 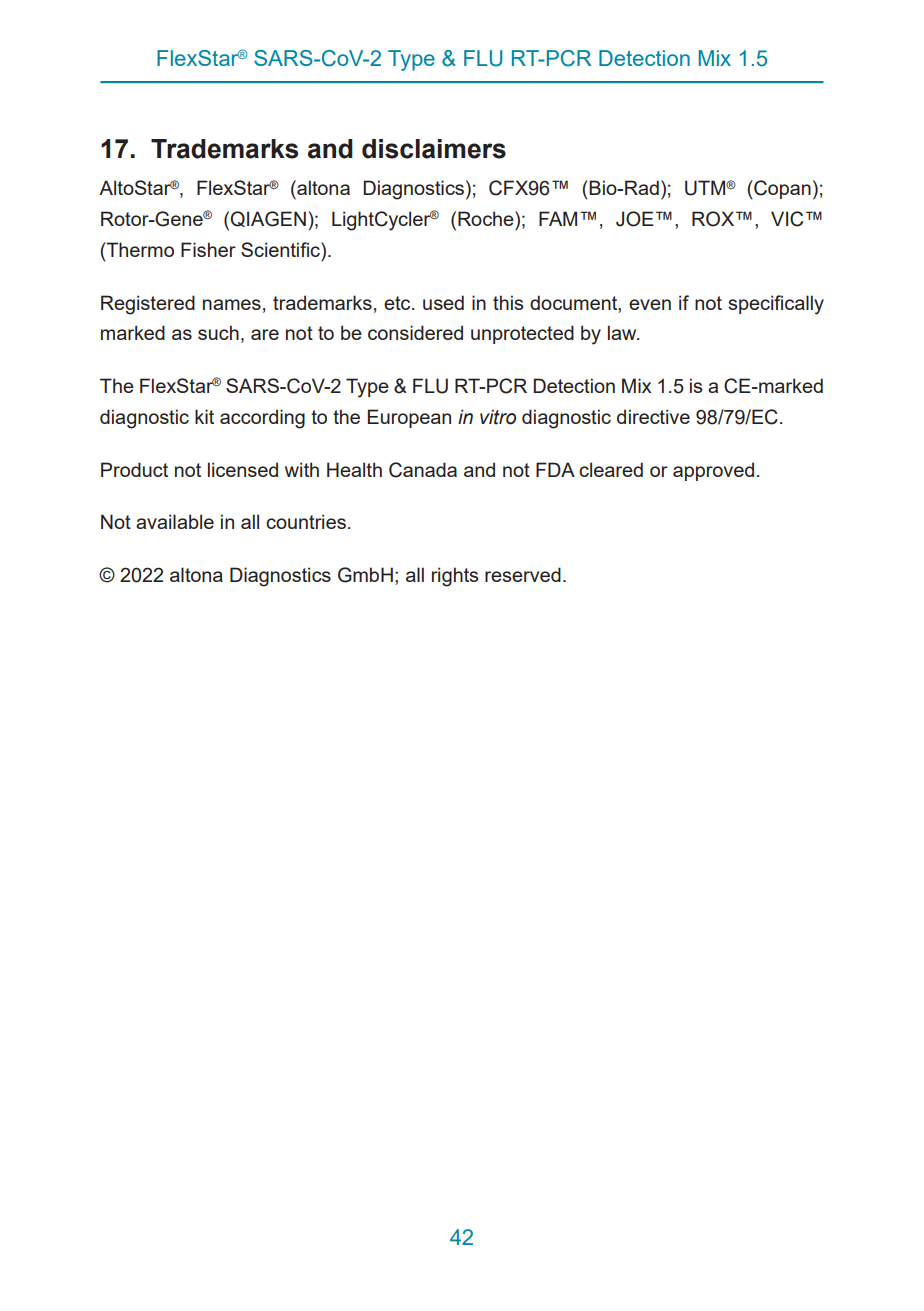 I want to click on disclaimers, so click(x=434, y=149).
